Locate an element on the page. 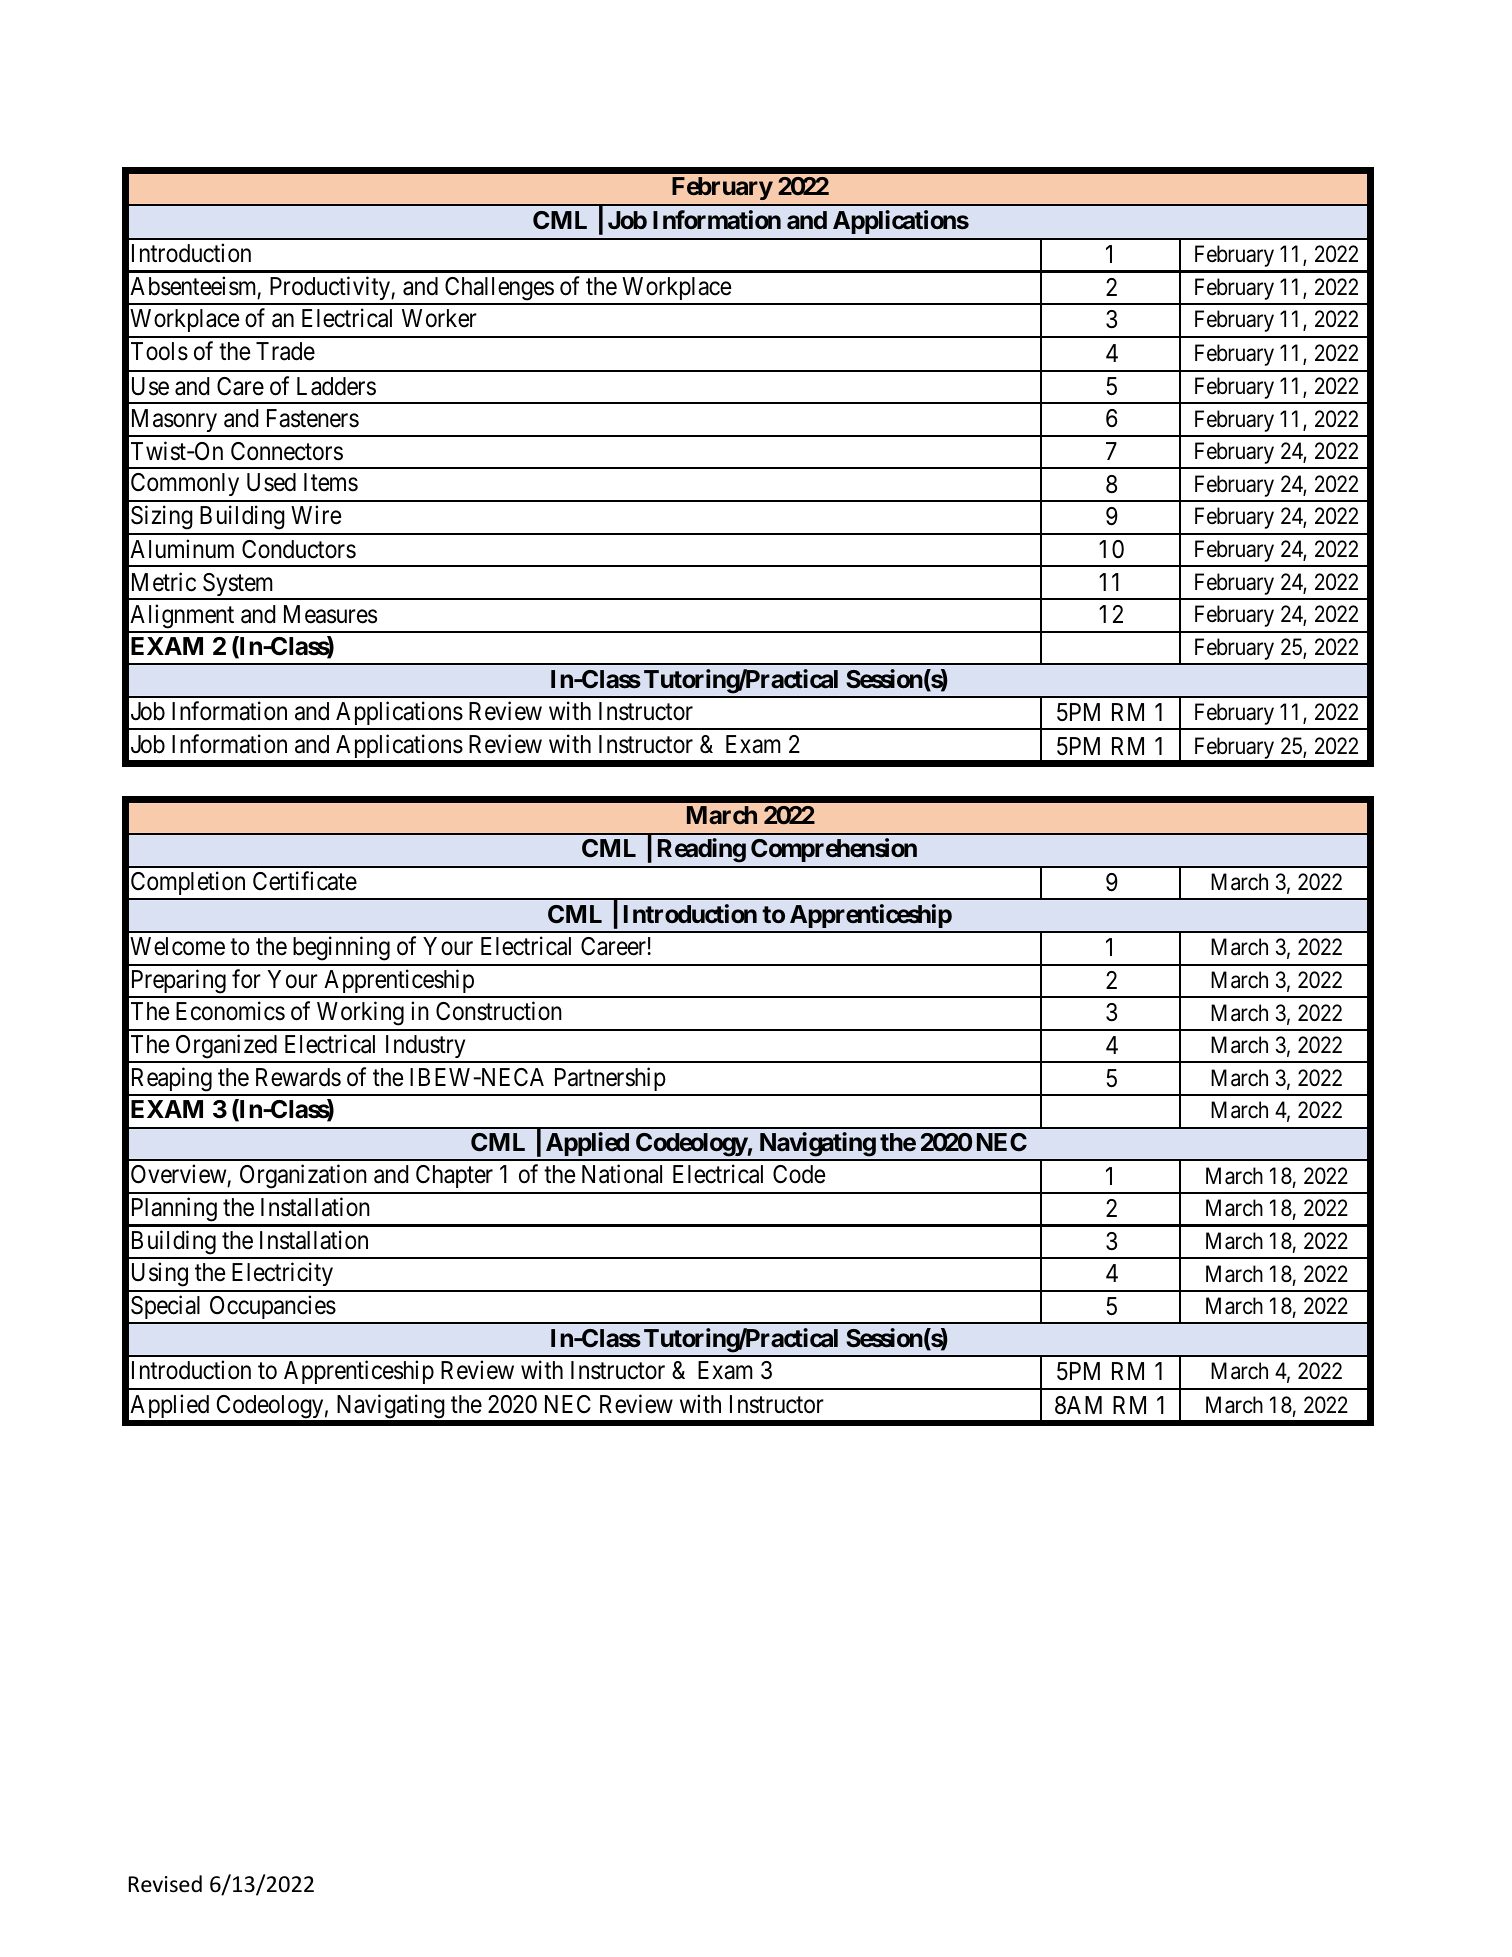 The height and width of the page is (1957, 1512). Trade is located at coordinates (285, 351).
